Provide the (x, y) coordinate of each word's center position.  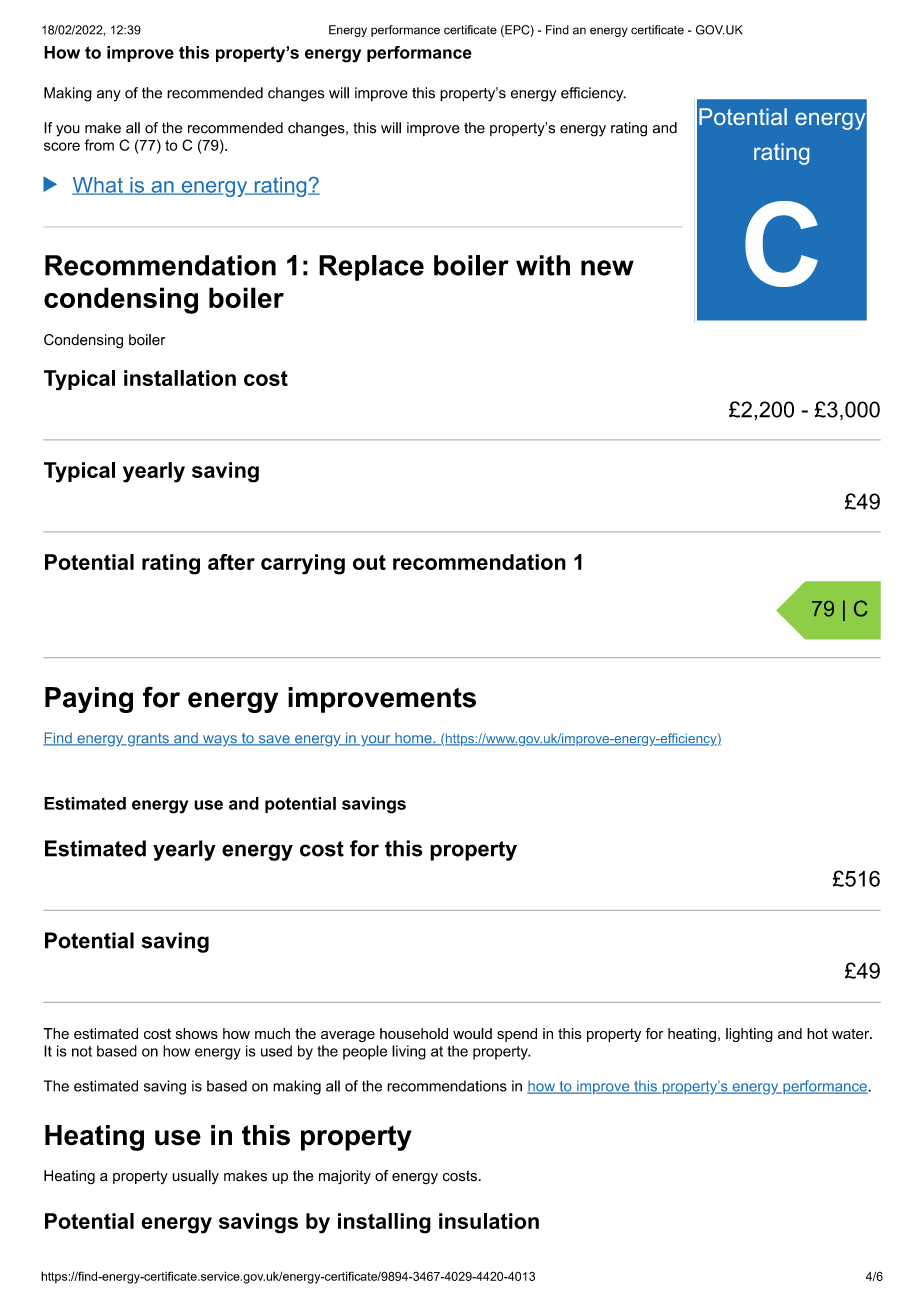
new (607, 268)
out (369, 562)
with (543, 265)
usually (195, 1177)
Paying (89, 700)
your (376, 741)
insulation (489, 1221)
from (99, 145)
